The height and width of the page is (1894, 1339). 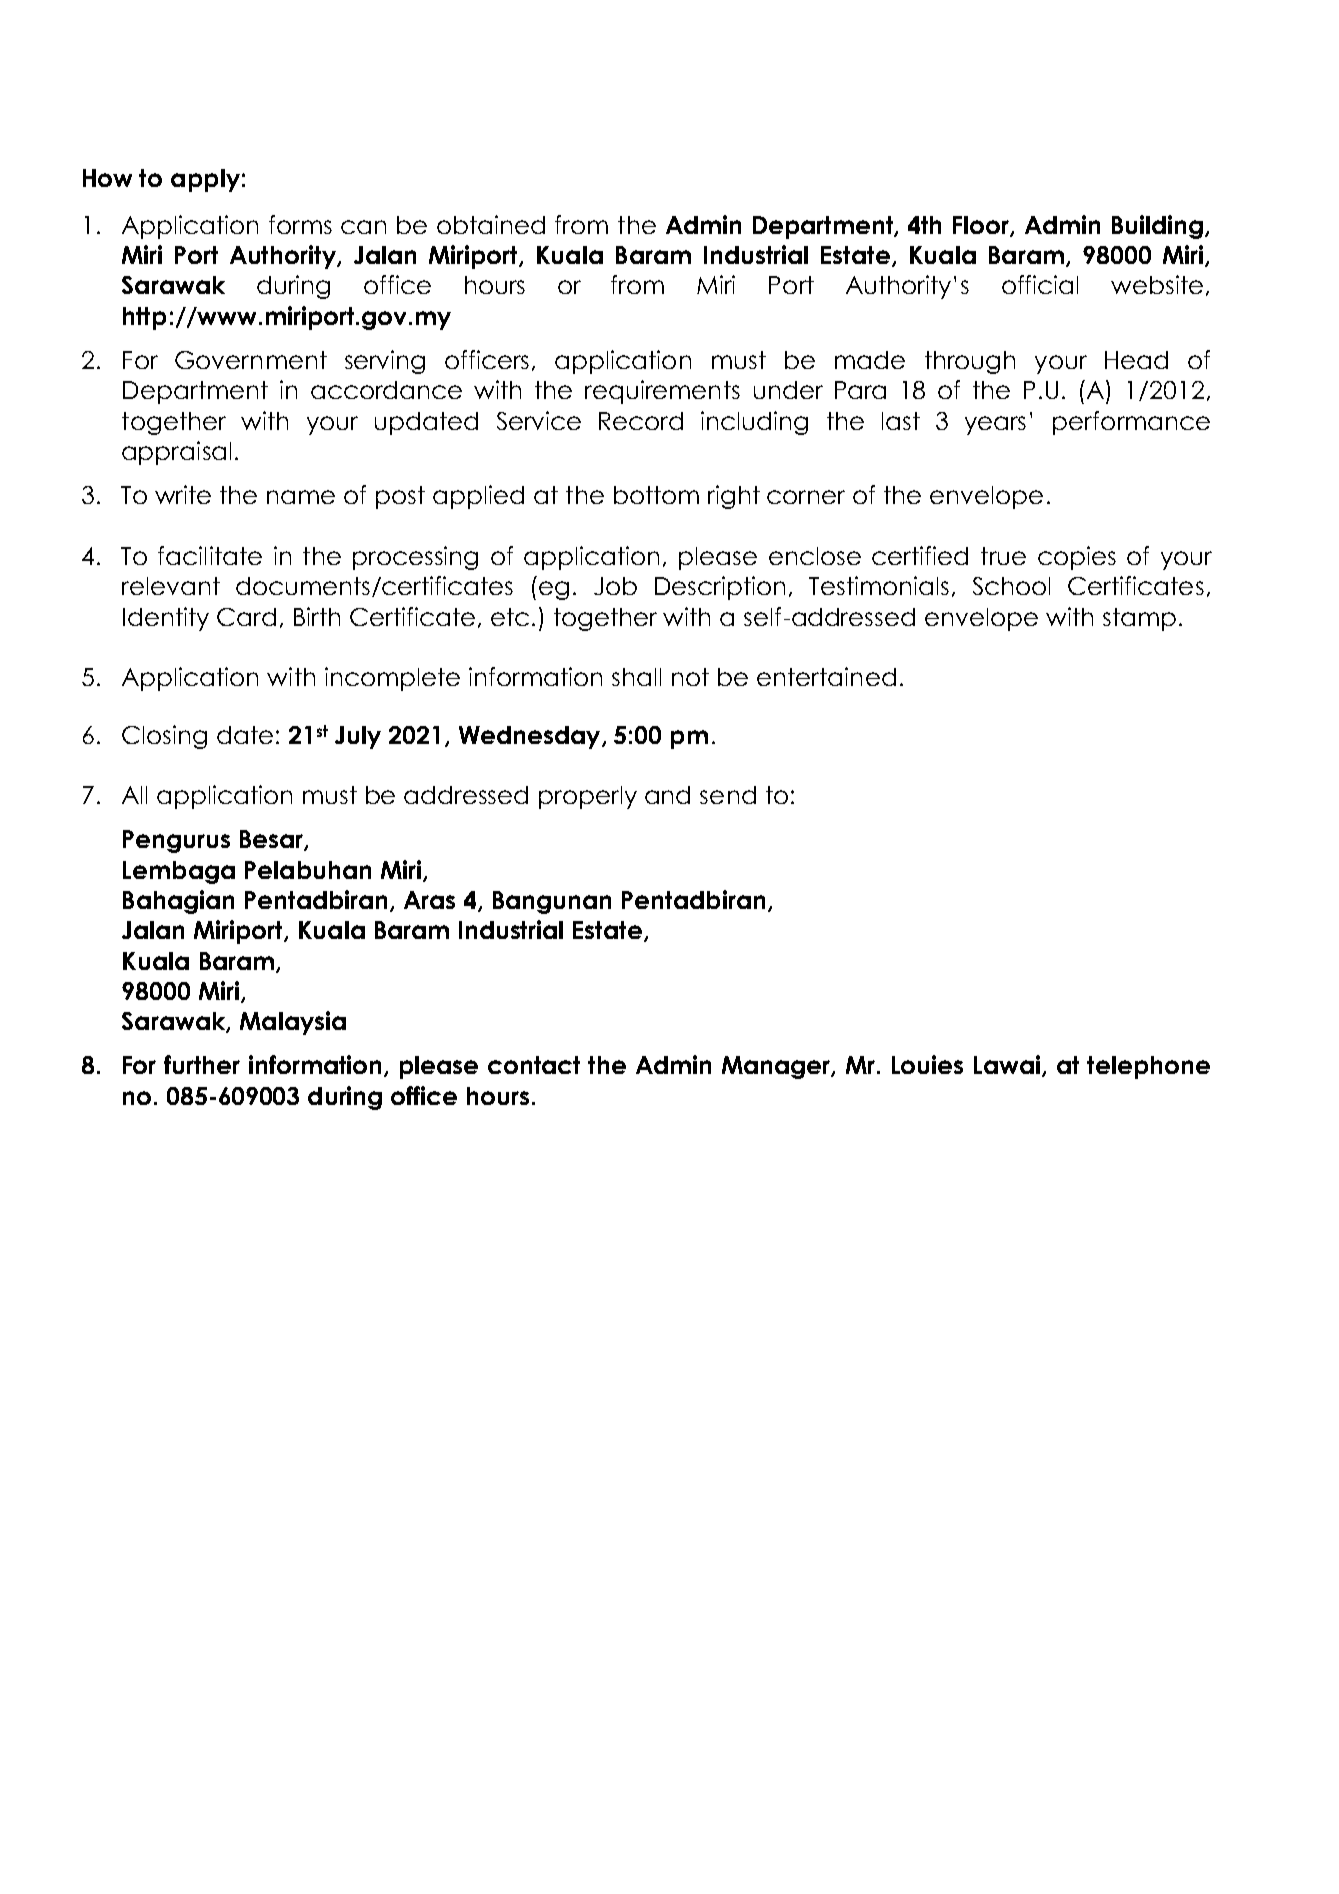 I want to click on further, so click(x=202, y=1064).
